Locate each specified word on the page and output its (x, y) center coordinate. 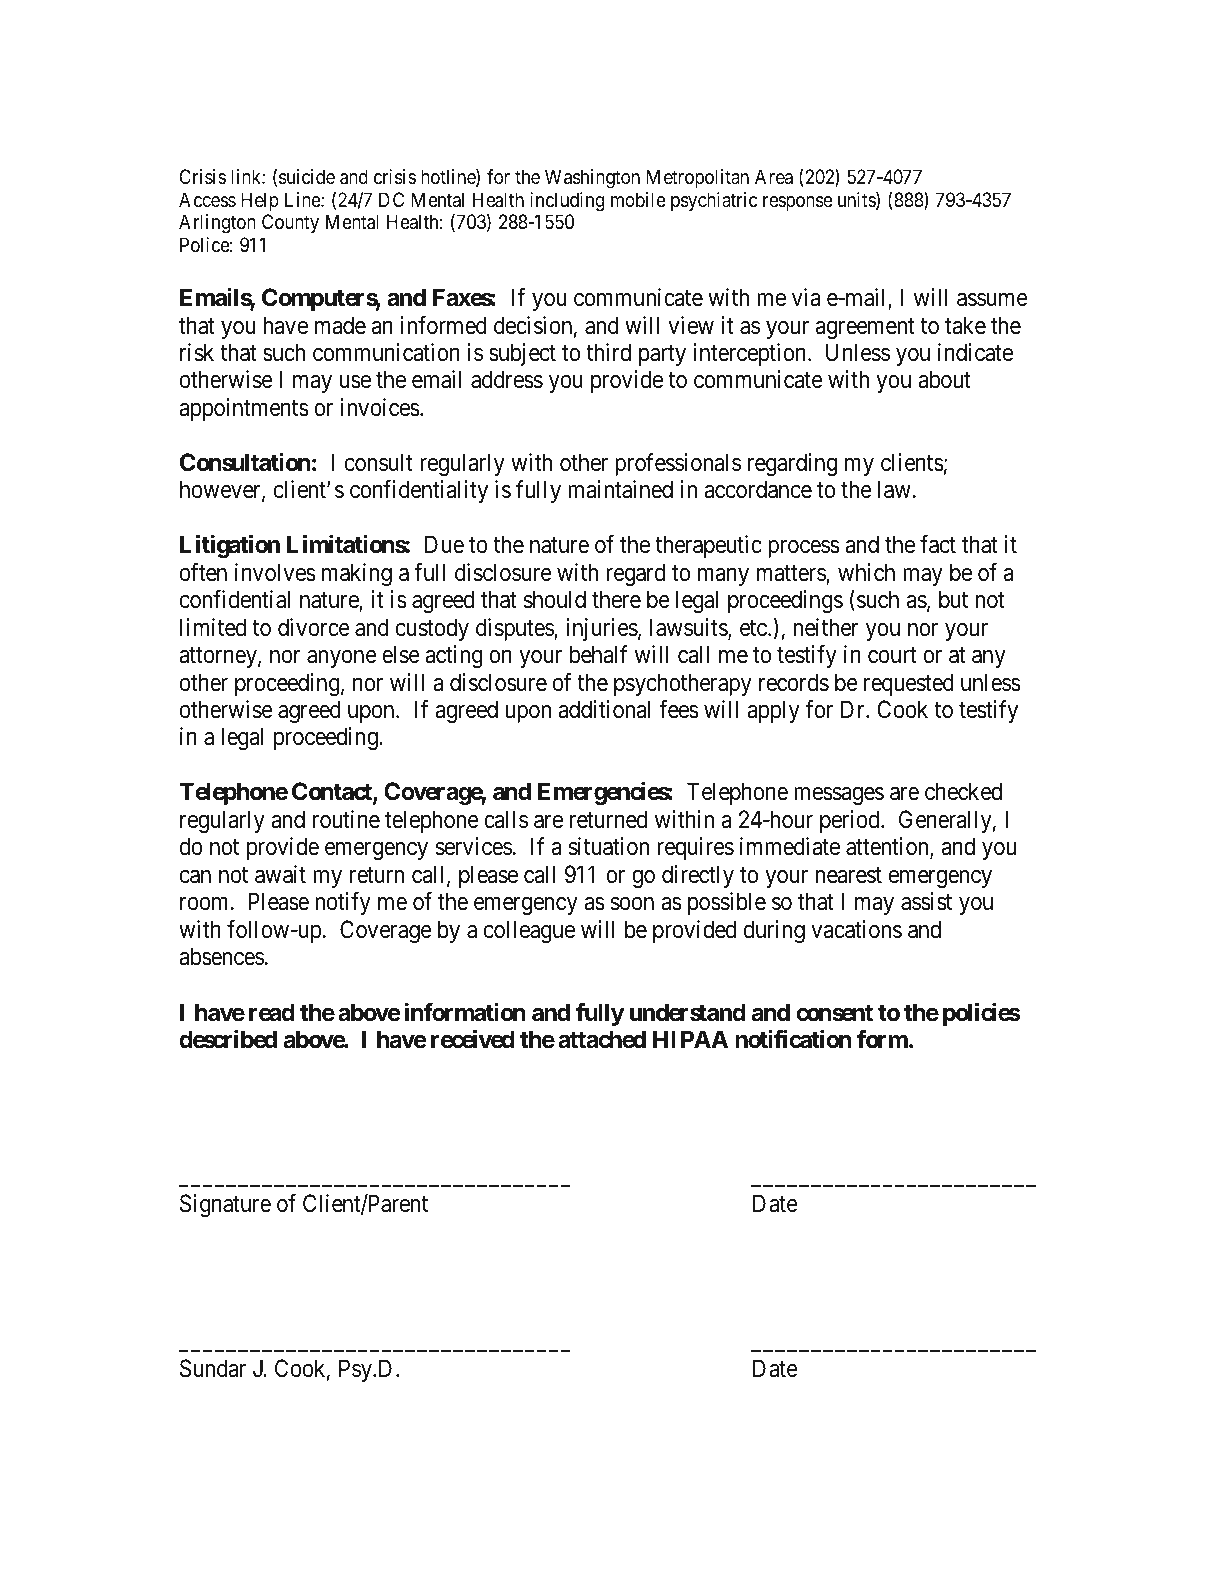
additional (604, 709)
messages (839, 796)
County (290, 223)
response (797, 203)
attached (602, 1039)
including (567, 202)
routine (346, 819)
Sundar (213, 1368)
